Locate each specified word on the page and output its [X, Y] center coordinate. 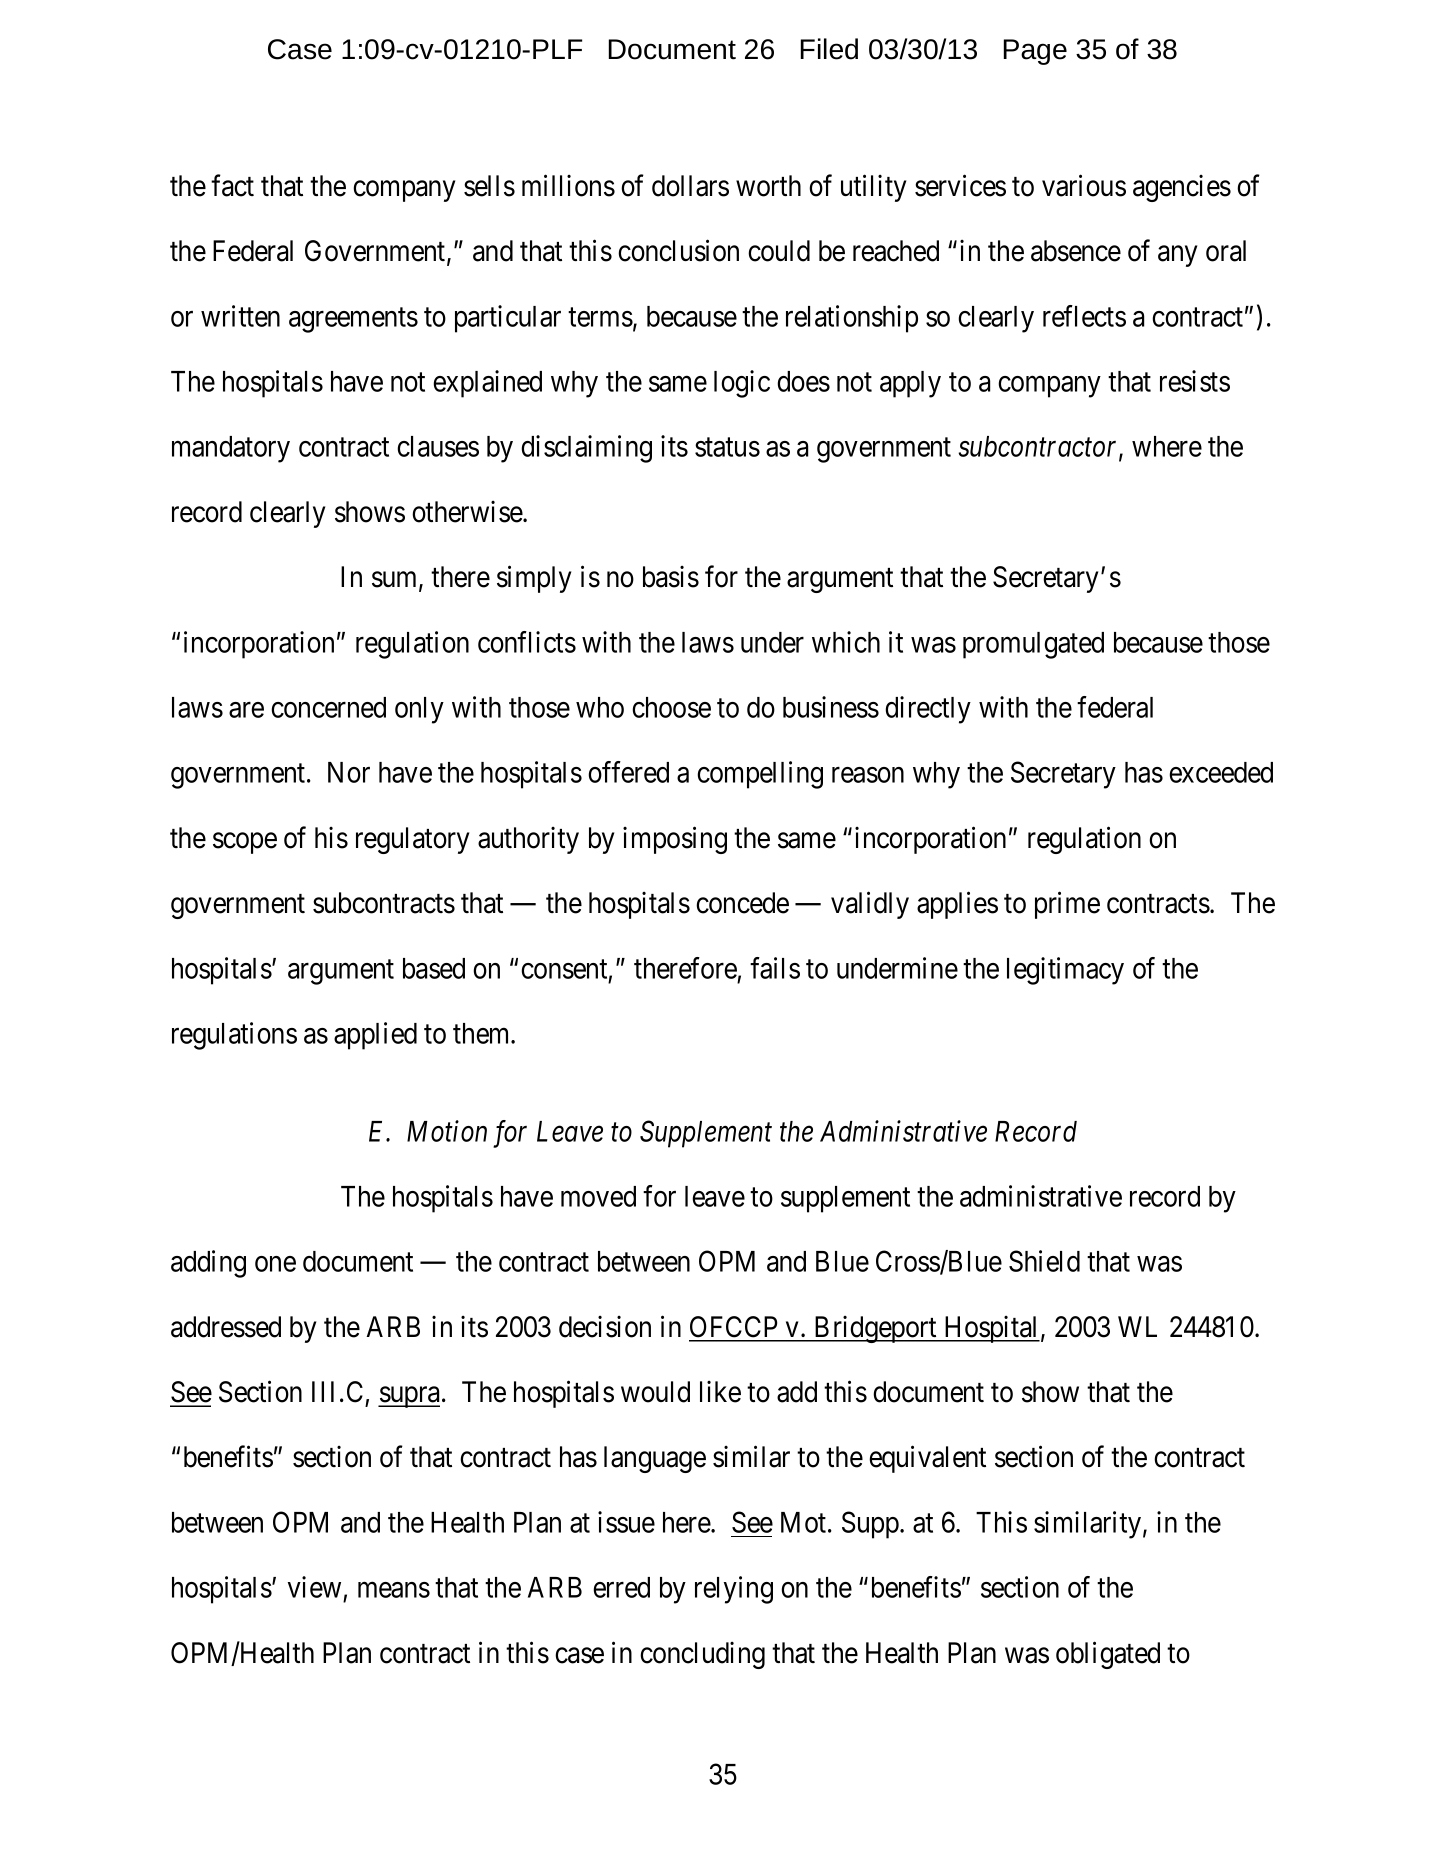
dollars [690, 186]
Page [1035, 52]
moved [598, 1196]
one [275, 1264]
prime [1067, 905]
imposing [675, 840]
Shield [1044, 1261]
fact [232, 185]
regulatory [412, 840]
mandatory [231, 449]
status [727, 447]
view [314, 1587]
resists [1195, 381]
